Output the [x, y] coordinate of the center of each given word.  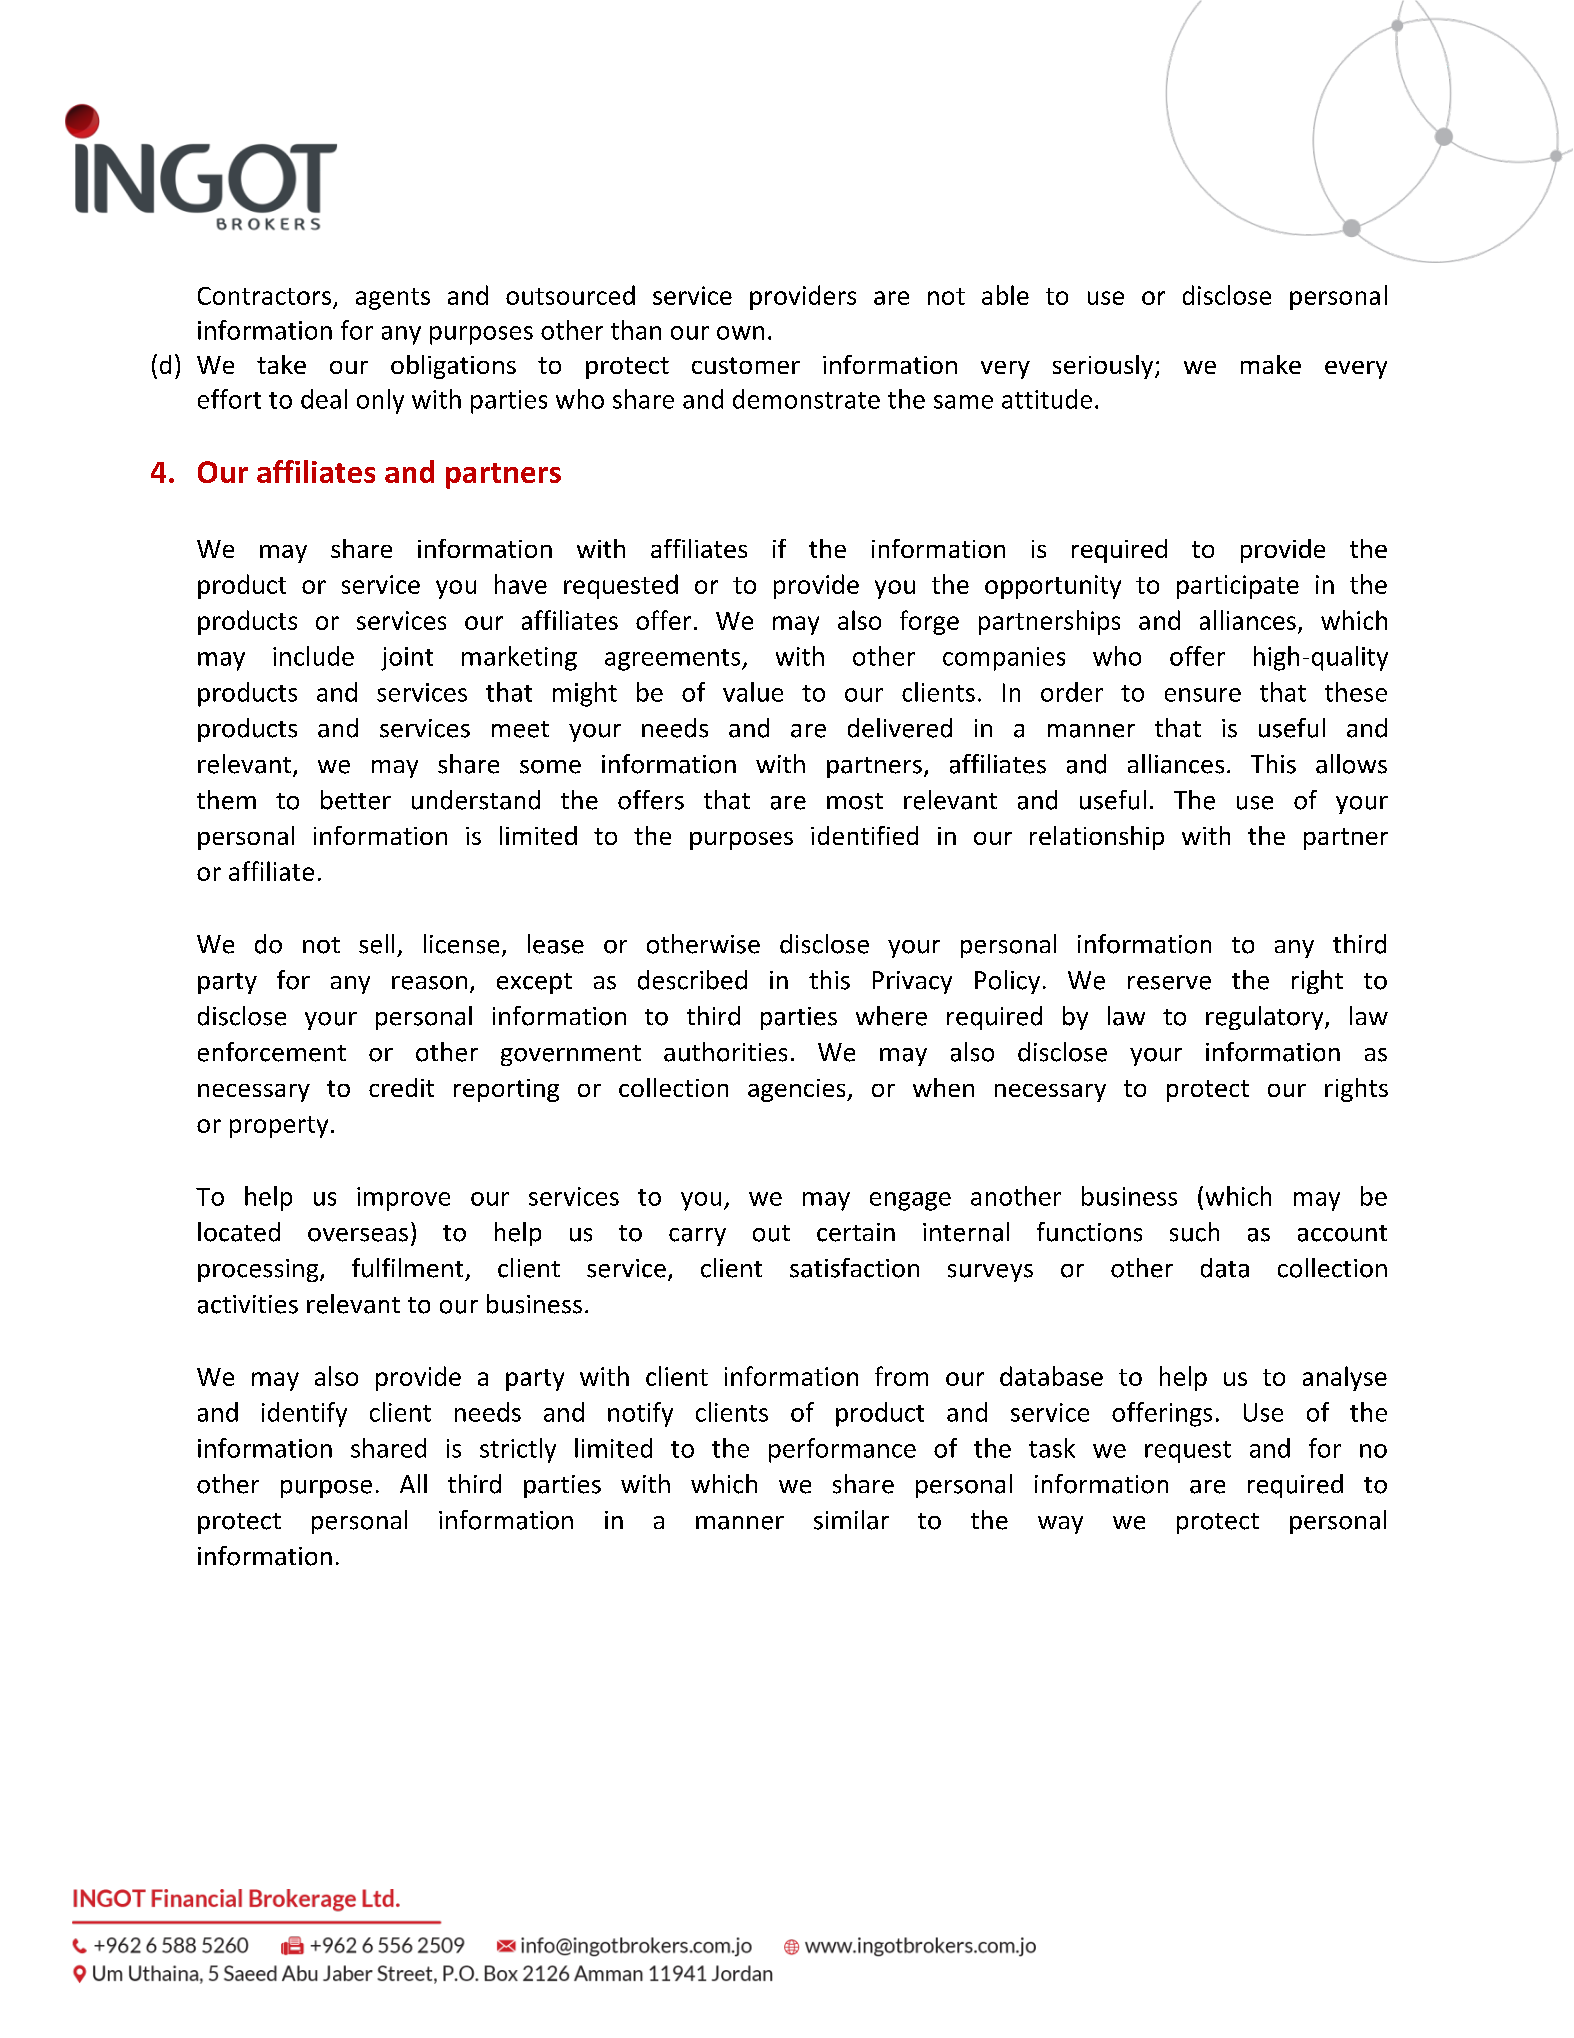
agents [393, 299]
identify [304, 1414]
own [740, 333]
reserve [1169, 983]
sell [376, 944]
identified [864, 835]
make [1271, 364]
